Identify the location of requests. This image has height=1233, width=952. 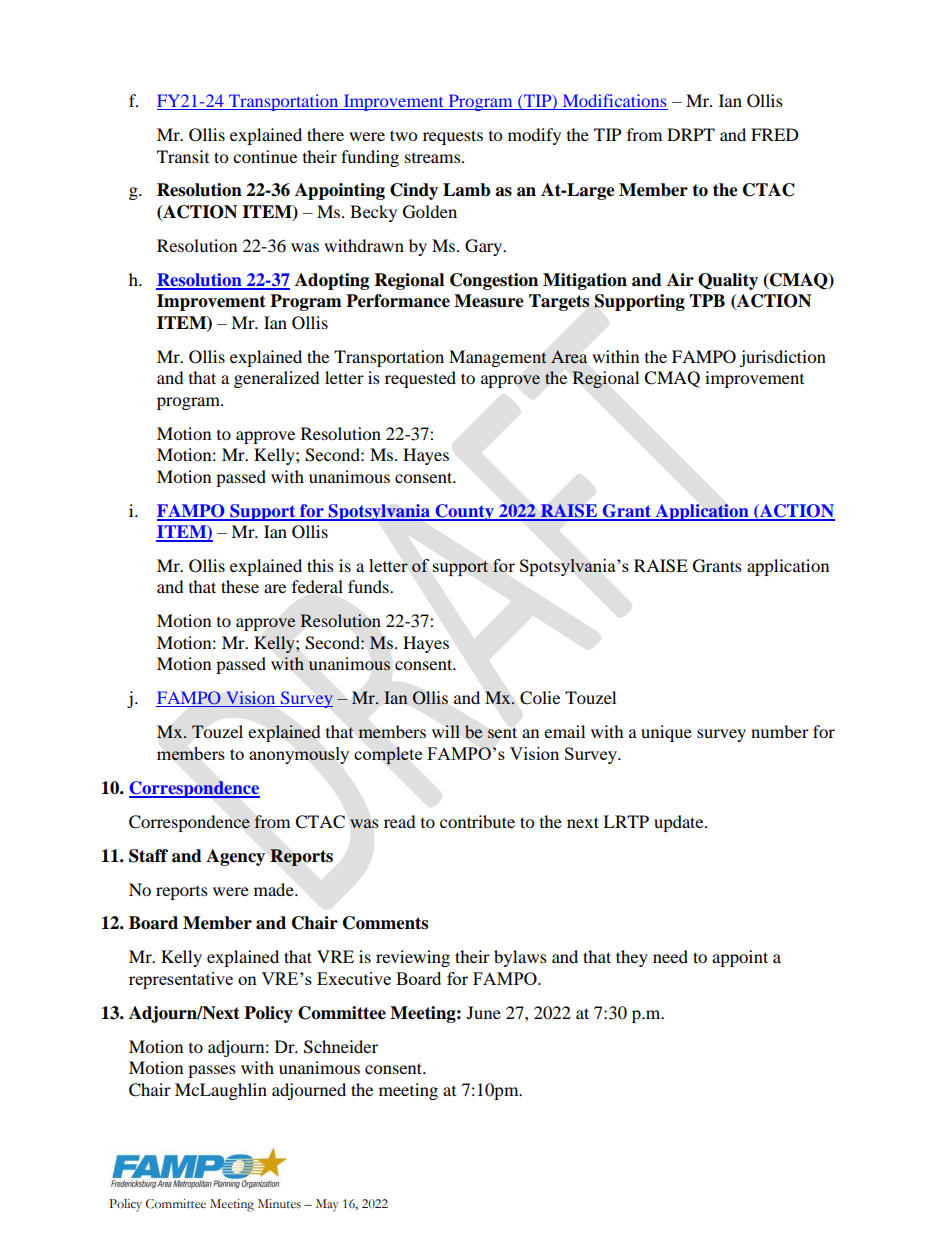
(453, 137).
